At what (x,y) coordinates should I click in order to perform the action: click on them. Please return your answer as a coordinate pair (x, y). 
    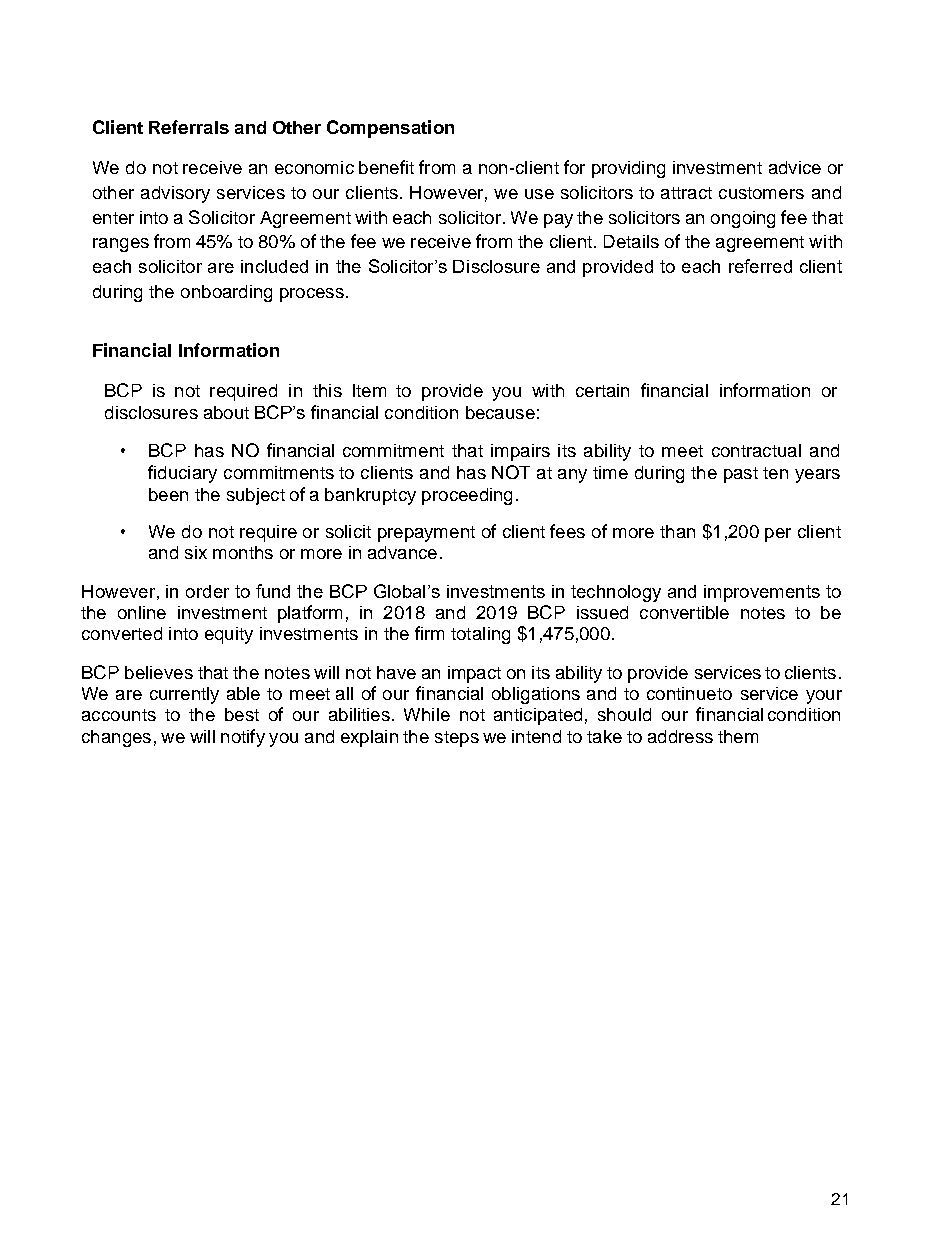
    Looking at the image, I should click on (738, 736).
